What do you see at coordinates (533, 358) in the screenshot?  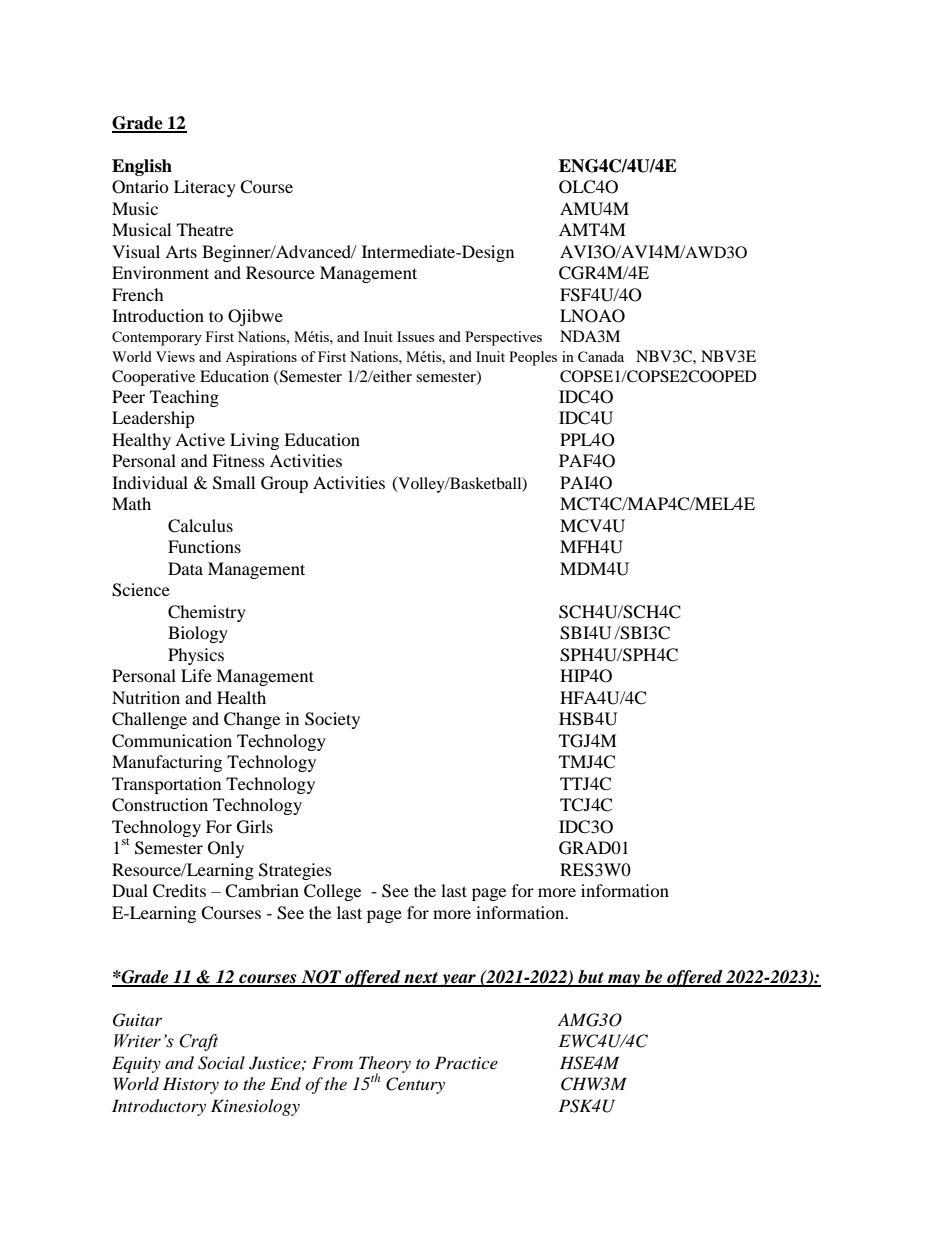 I see `Peoples` at bounding box center [533, 358].
